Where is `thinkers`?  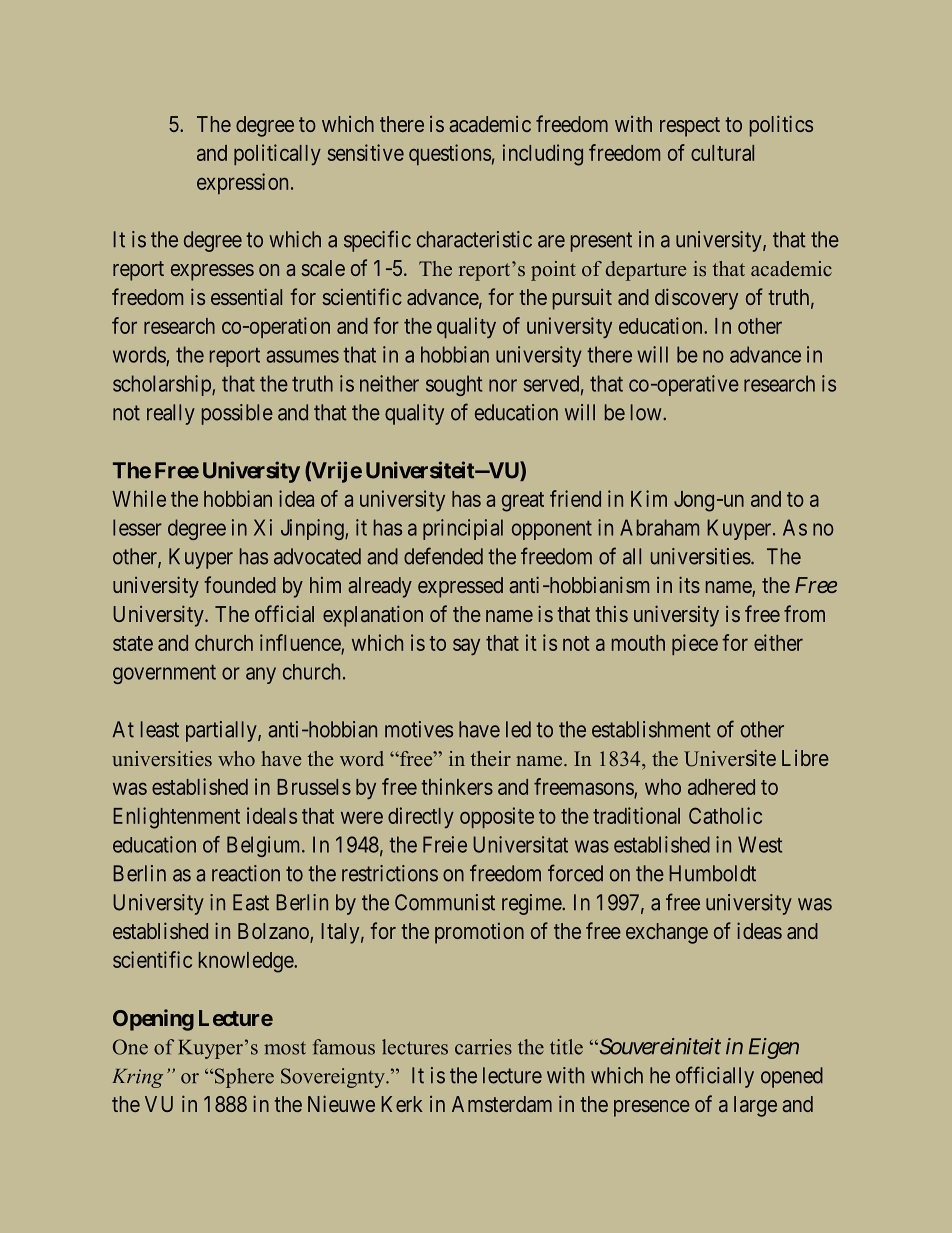 thinkers is located at coordinates (457, 786).
